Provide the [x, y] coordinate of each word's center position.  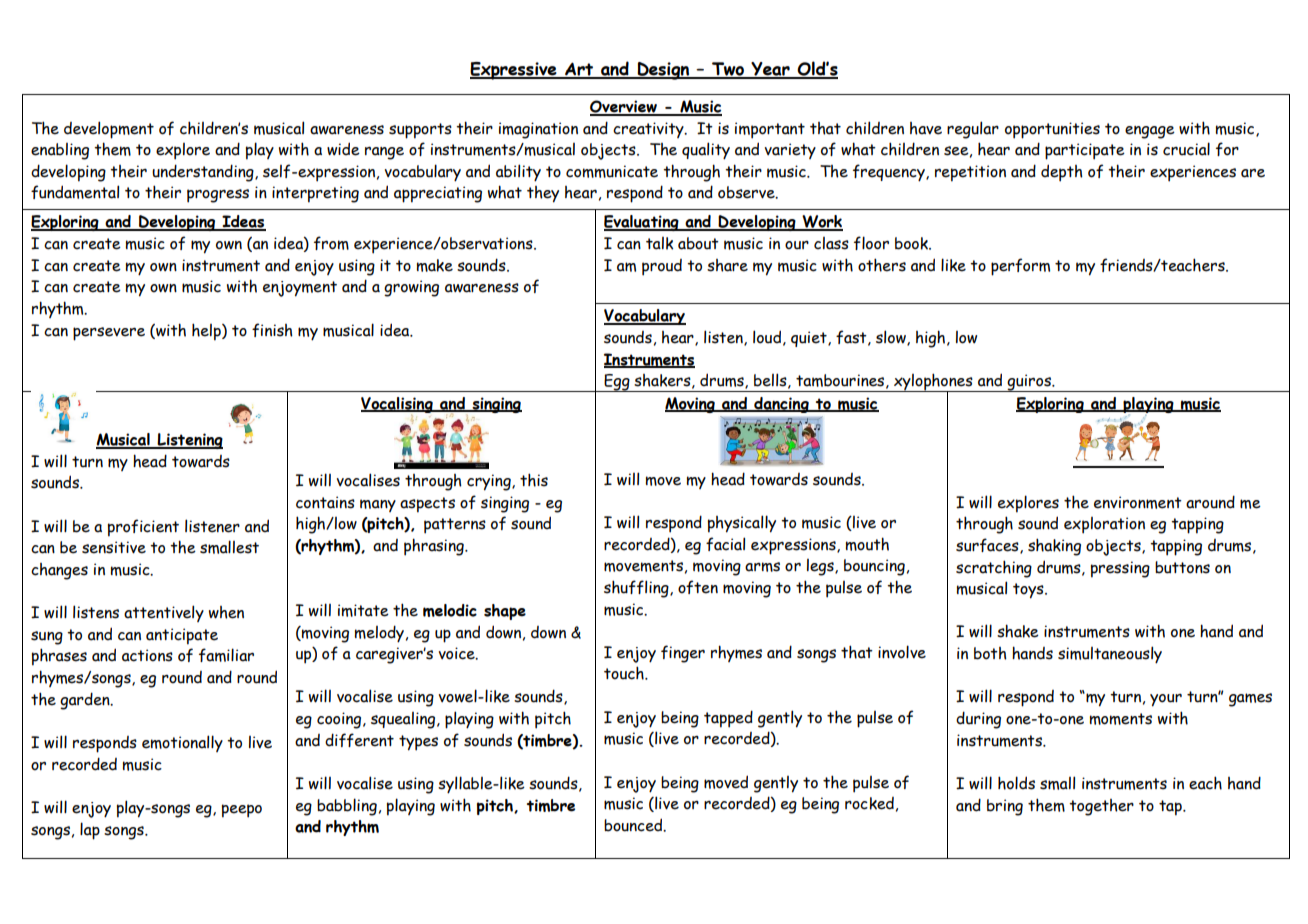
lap [90, 831]
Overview [624, 107]
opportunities [1052, 130]
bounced [634, 825]
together [1101, 807]
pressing [1120, 569]
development [109, 130]
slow [892, 338]
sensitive [114, 547]
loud [767, 337]
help [207, 332]
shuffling [637, 589]
